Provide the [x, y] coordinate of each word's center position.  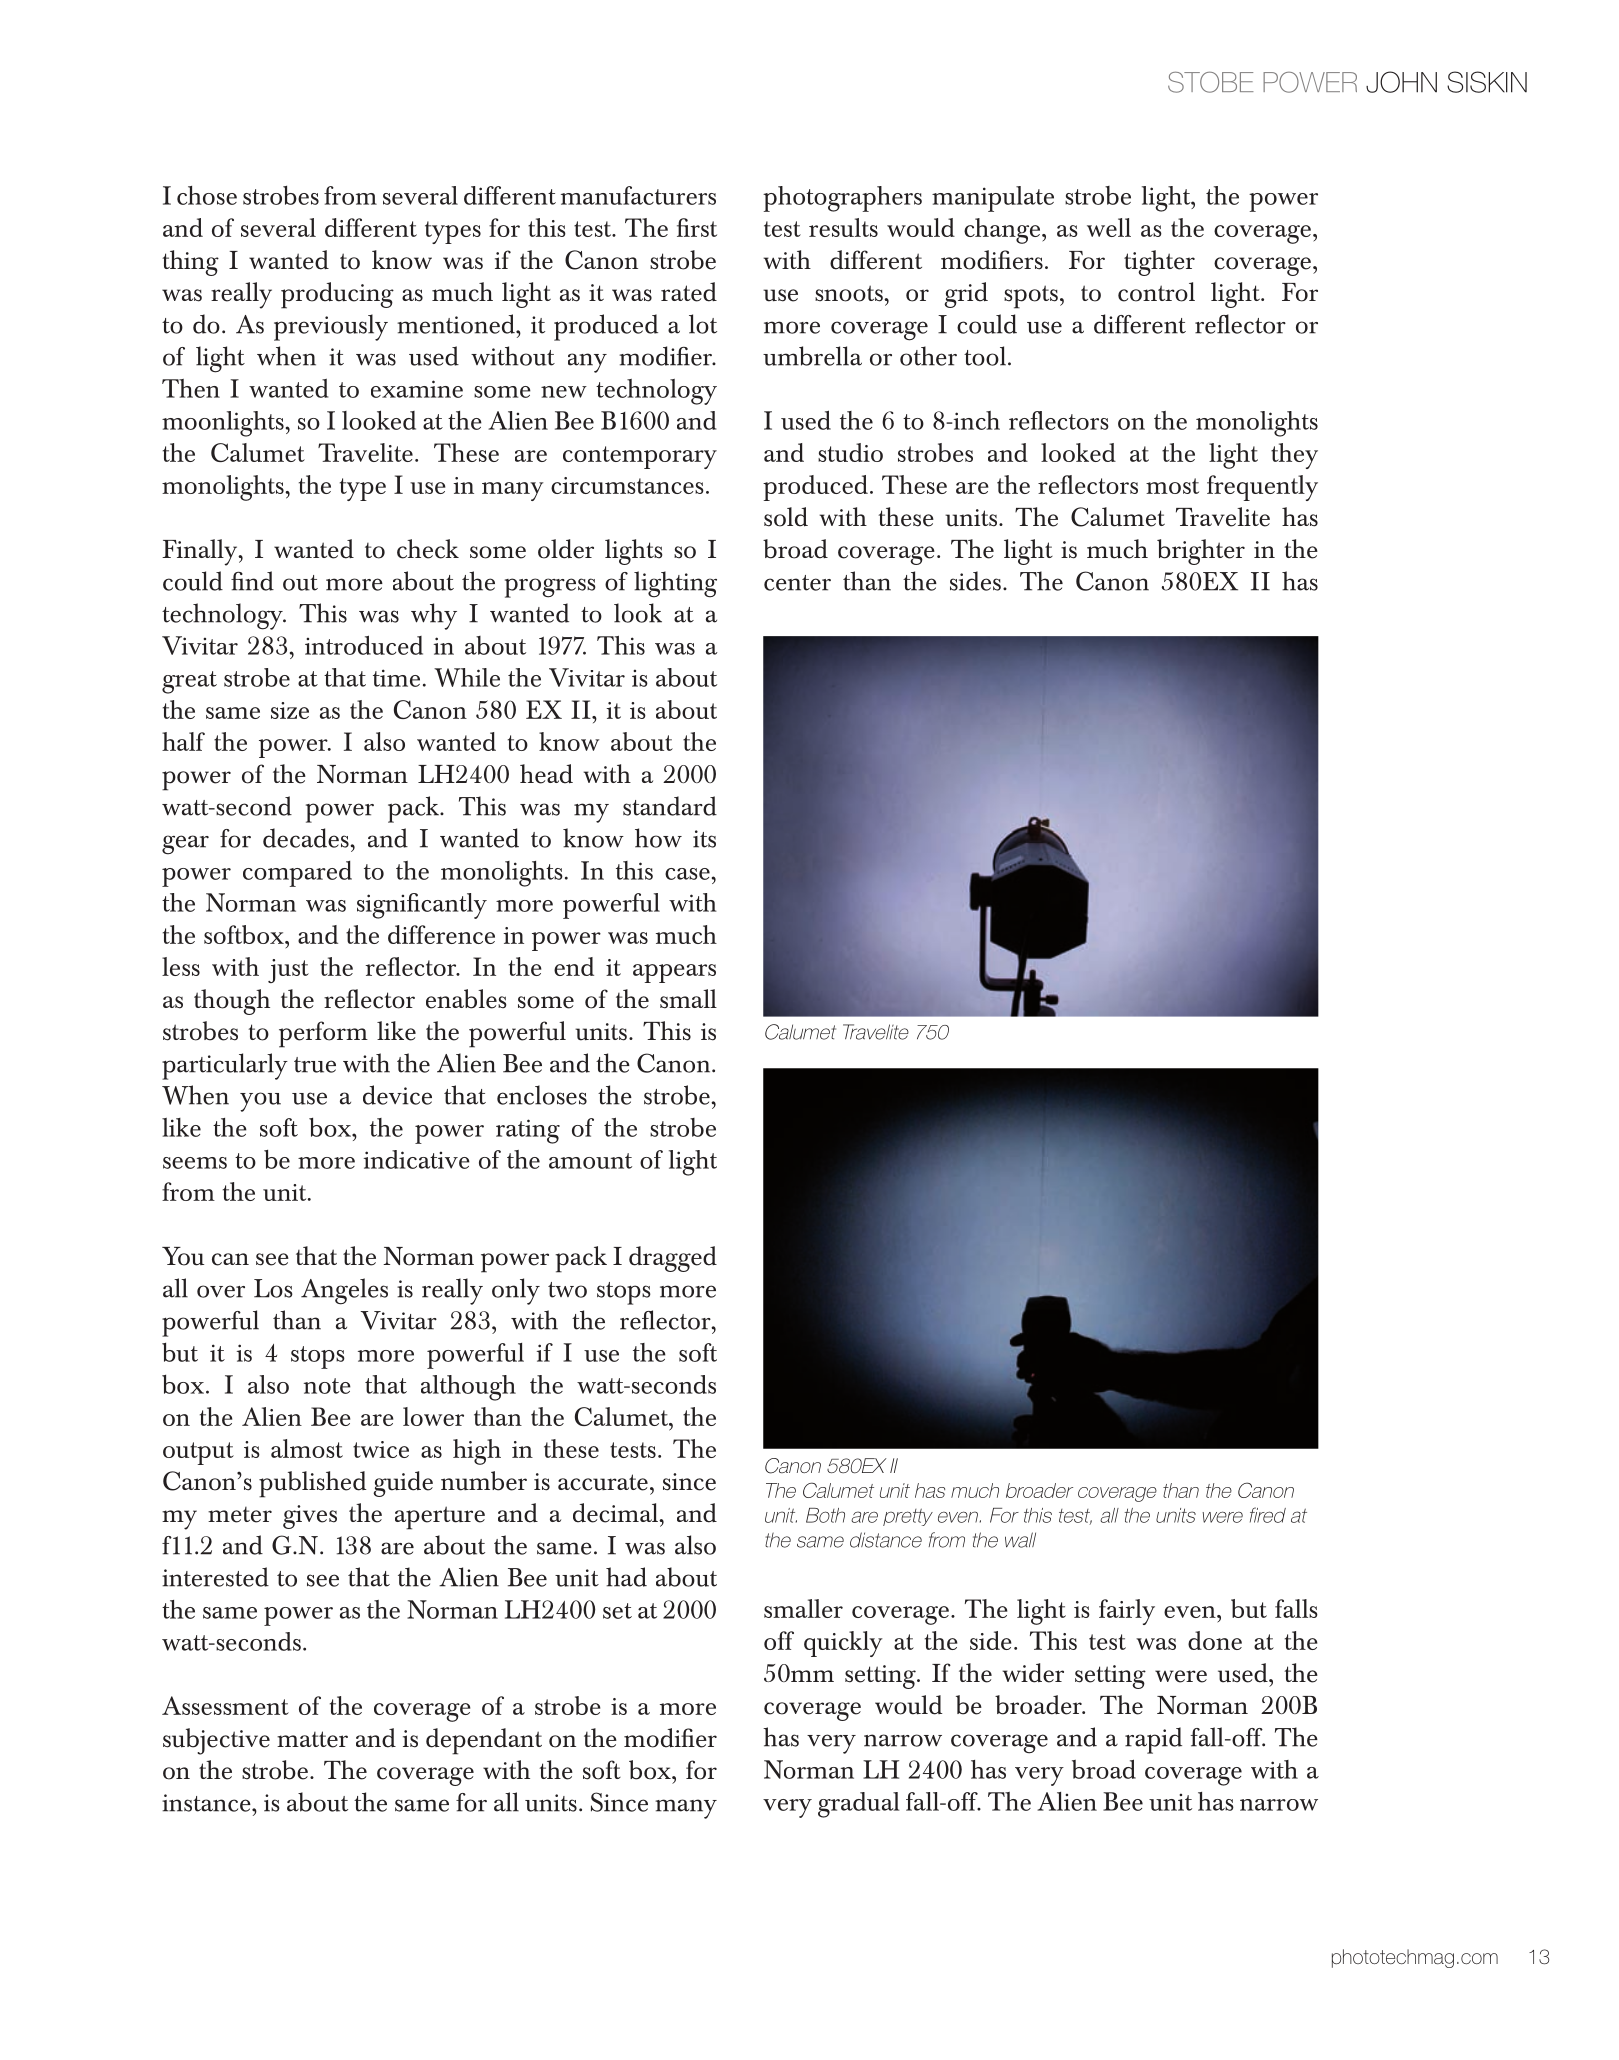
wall [1020, 1540]
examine [417, 389]
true [315, 1065]
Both [825, 1515]
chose [207, 195]
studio [850, 452]
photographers [842, 199]
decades [307, 838]
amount [590, 1161]
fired [1268, 1515]
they [1294, 456]
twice [381, 1449]
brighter [1201, 552]
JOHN [1401, 82]
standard [670, 806]
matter [312, 1739]
